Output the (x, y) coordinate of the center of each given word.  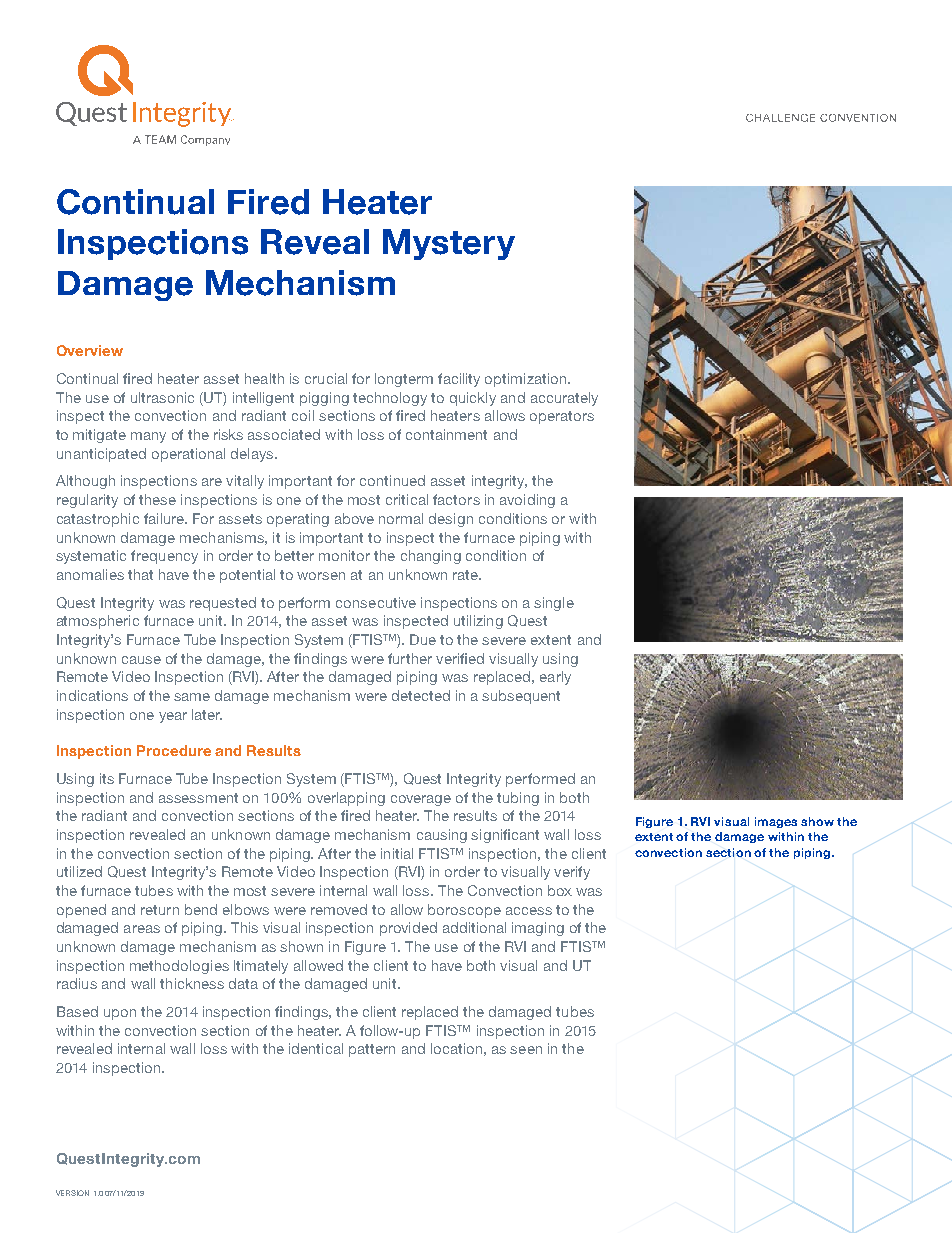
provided (408, 929)
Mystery (449, 244)
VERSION (72, 1193)
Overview (90, 350)
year (173, 717)
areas (142, 929)
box (560, 890)
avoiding (527, 501)
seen (526, 1050)
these (157, 499)
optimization (527, 380)
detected (421, 695)
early (555, 678)
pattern (372, 1050)
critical (407, 499)
